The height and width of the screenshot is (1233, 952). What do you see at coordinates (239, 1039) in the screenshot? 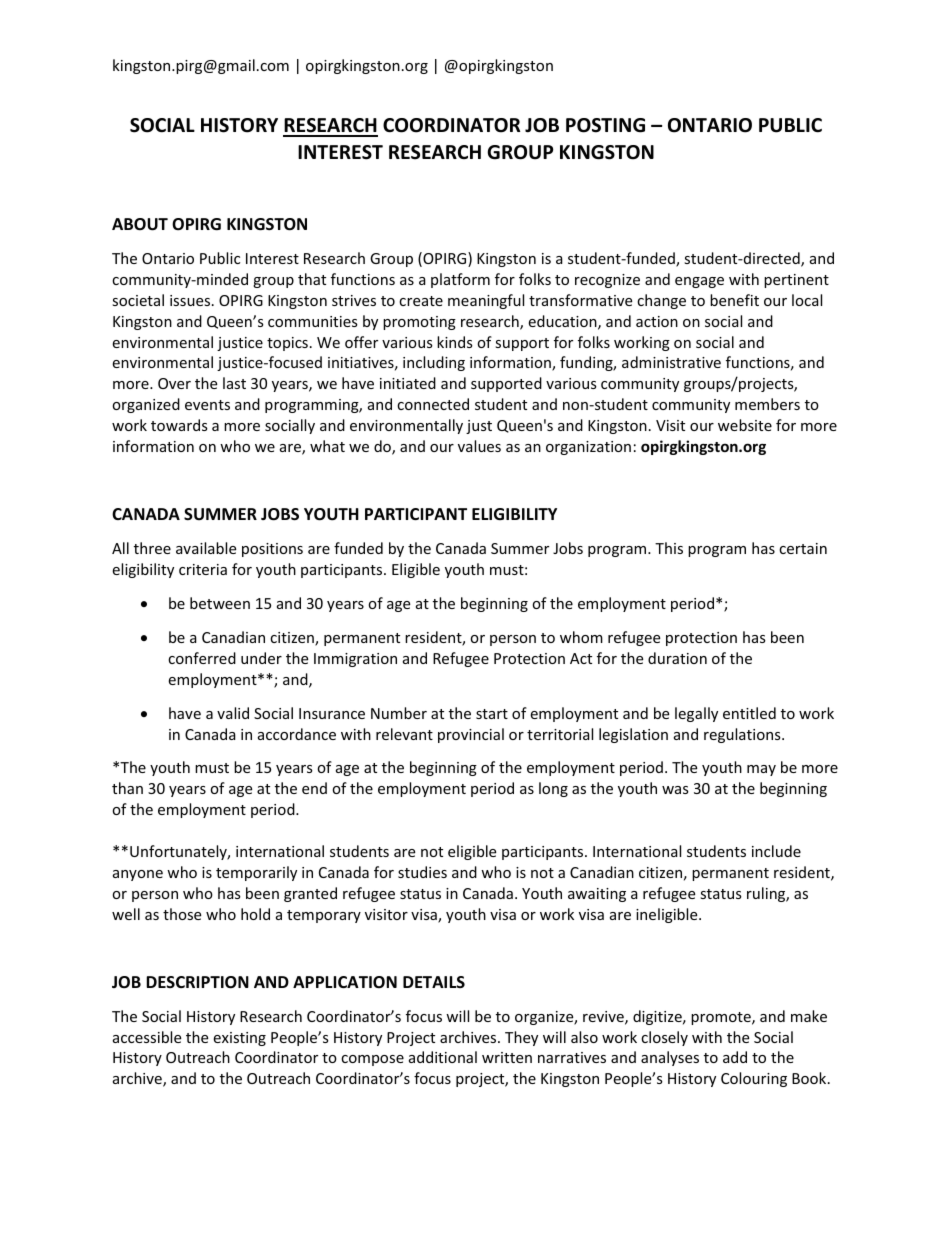
I see `existing` at bounding box center [239, 1039].
